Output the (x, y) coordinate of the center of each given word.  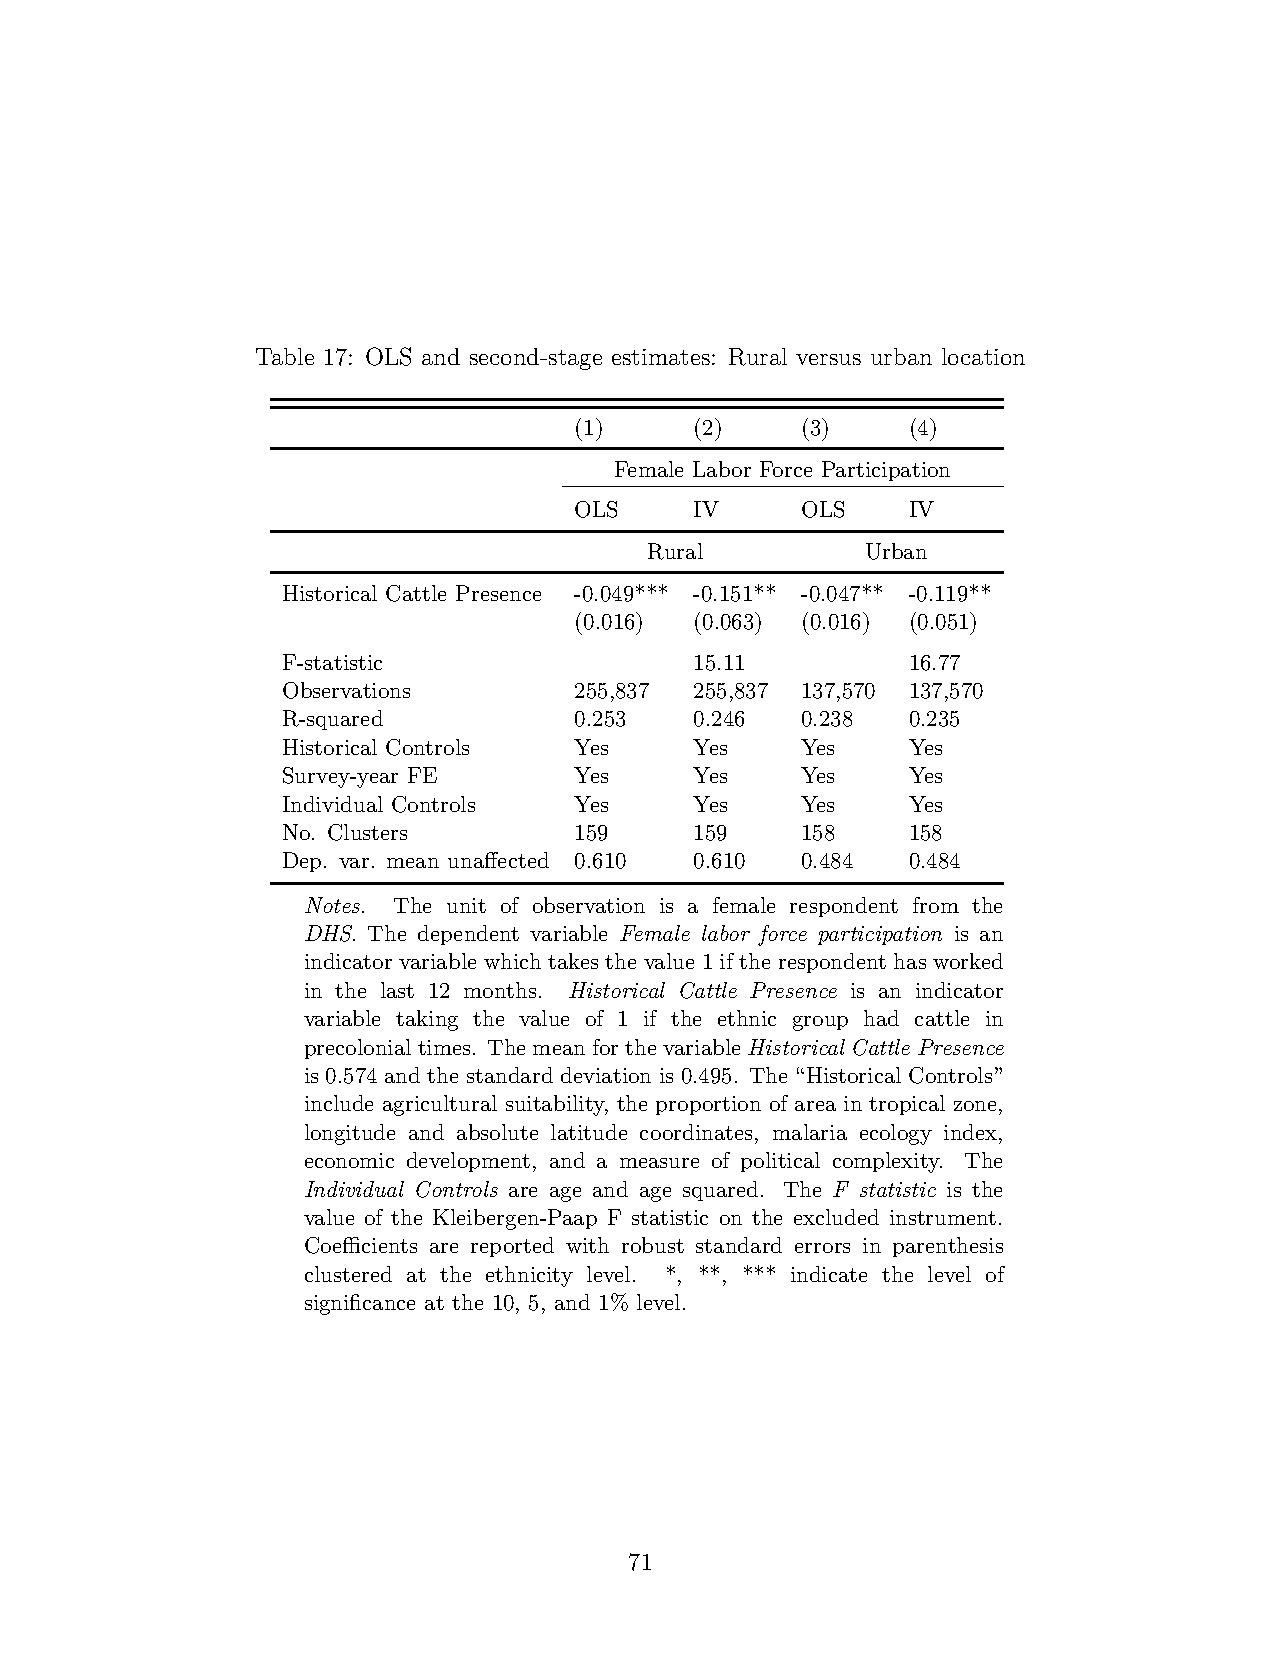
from (936, 905)
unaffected (498, 860)
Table (285, 356)
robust (653, 1245)
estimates (661, 357)
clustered (348, 1274)
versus (828, 359)
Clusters (367, 832)
